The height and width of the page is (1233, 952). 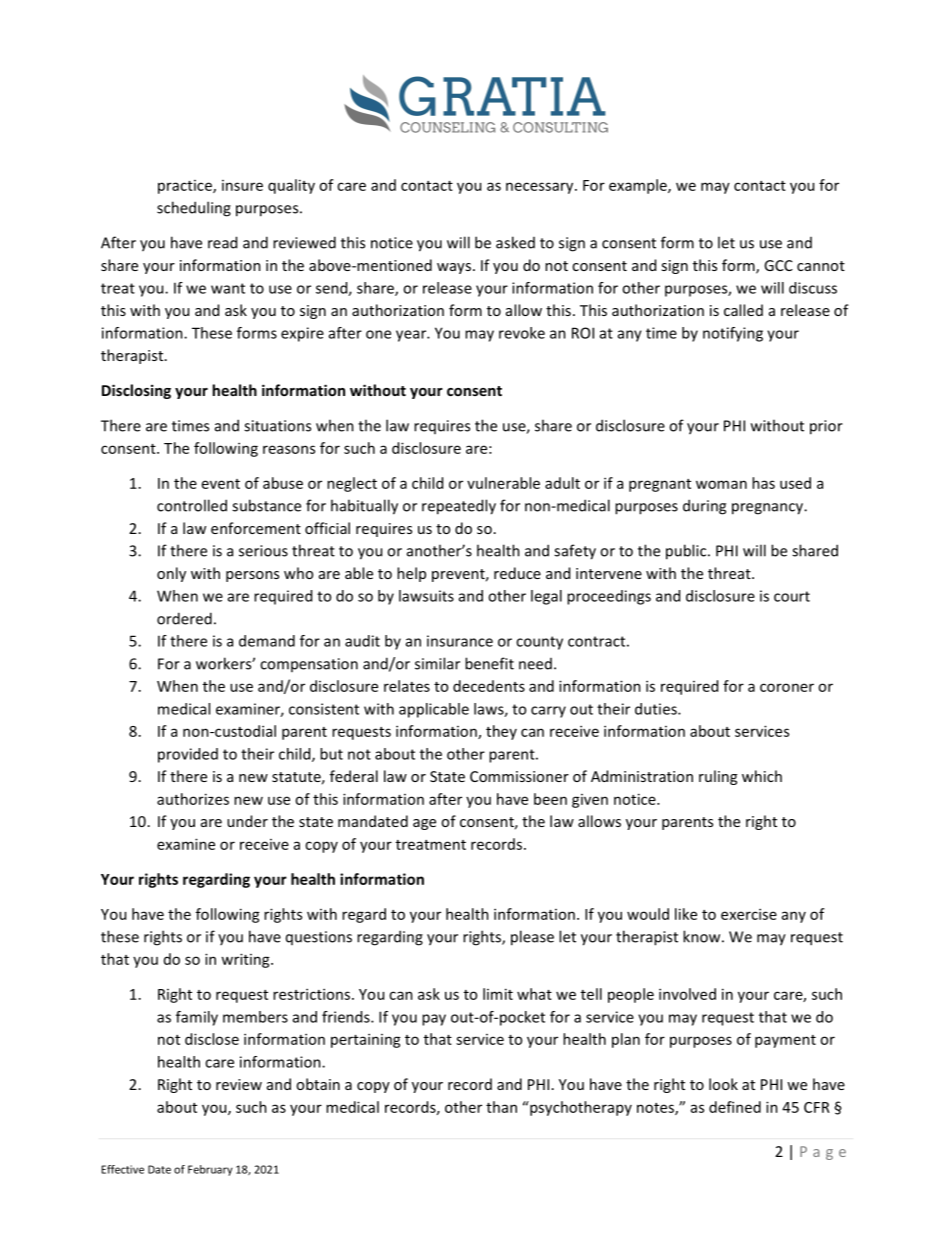 What do you see at coordinates (778, 265) in the page?
I see `GCC` at bounding box center [778, 265].
